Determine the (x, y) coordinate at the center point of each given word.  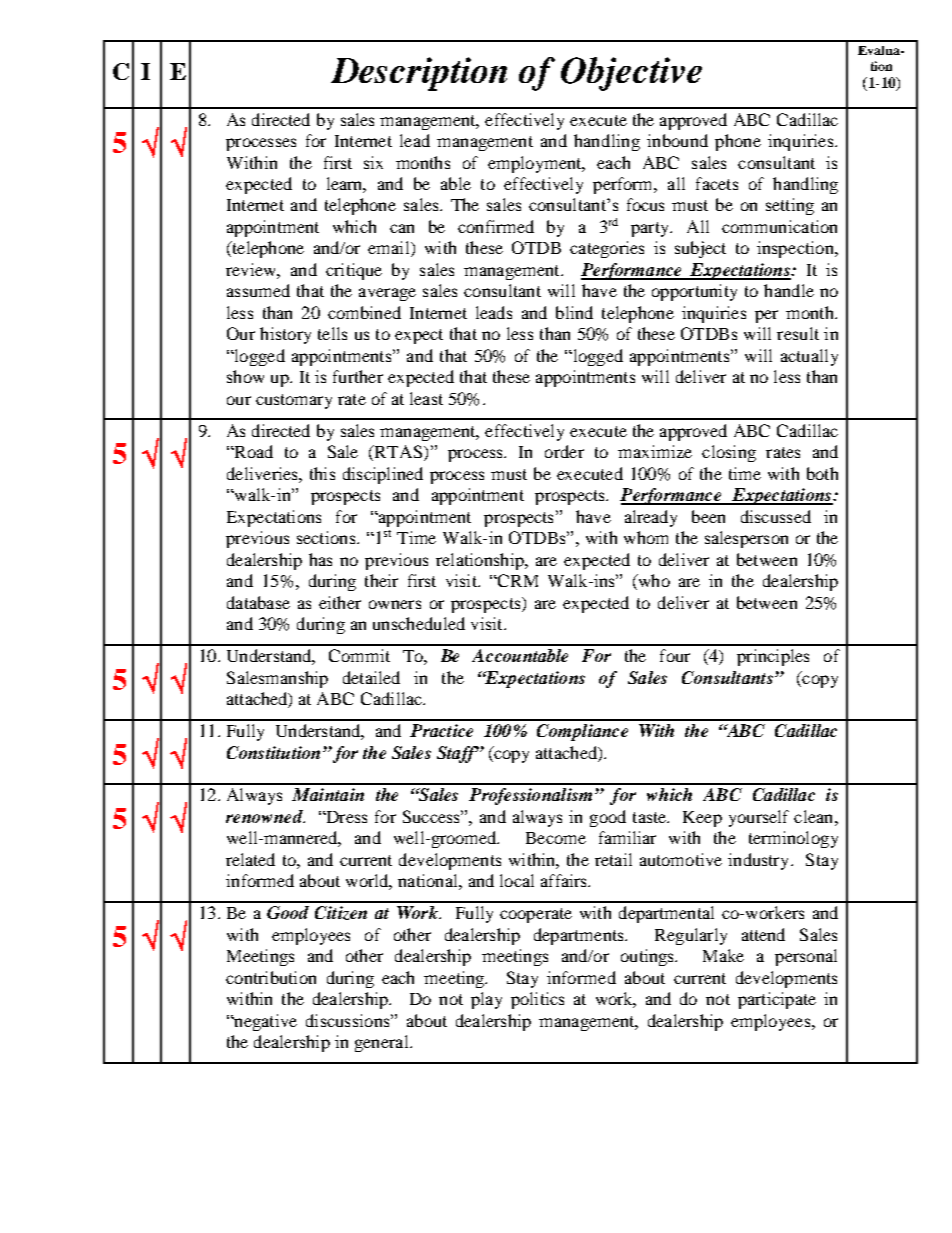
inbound (677, 140)
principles (773, 657)
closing (729, 453)
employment (536, 164)
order (564, 451)
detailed (371, 677)
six (373, 162)
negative (264, 1022)
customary (294, 401)
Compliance (582, 732)
